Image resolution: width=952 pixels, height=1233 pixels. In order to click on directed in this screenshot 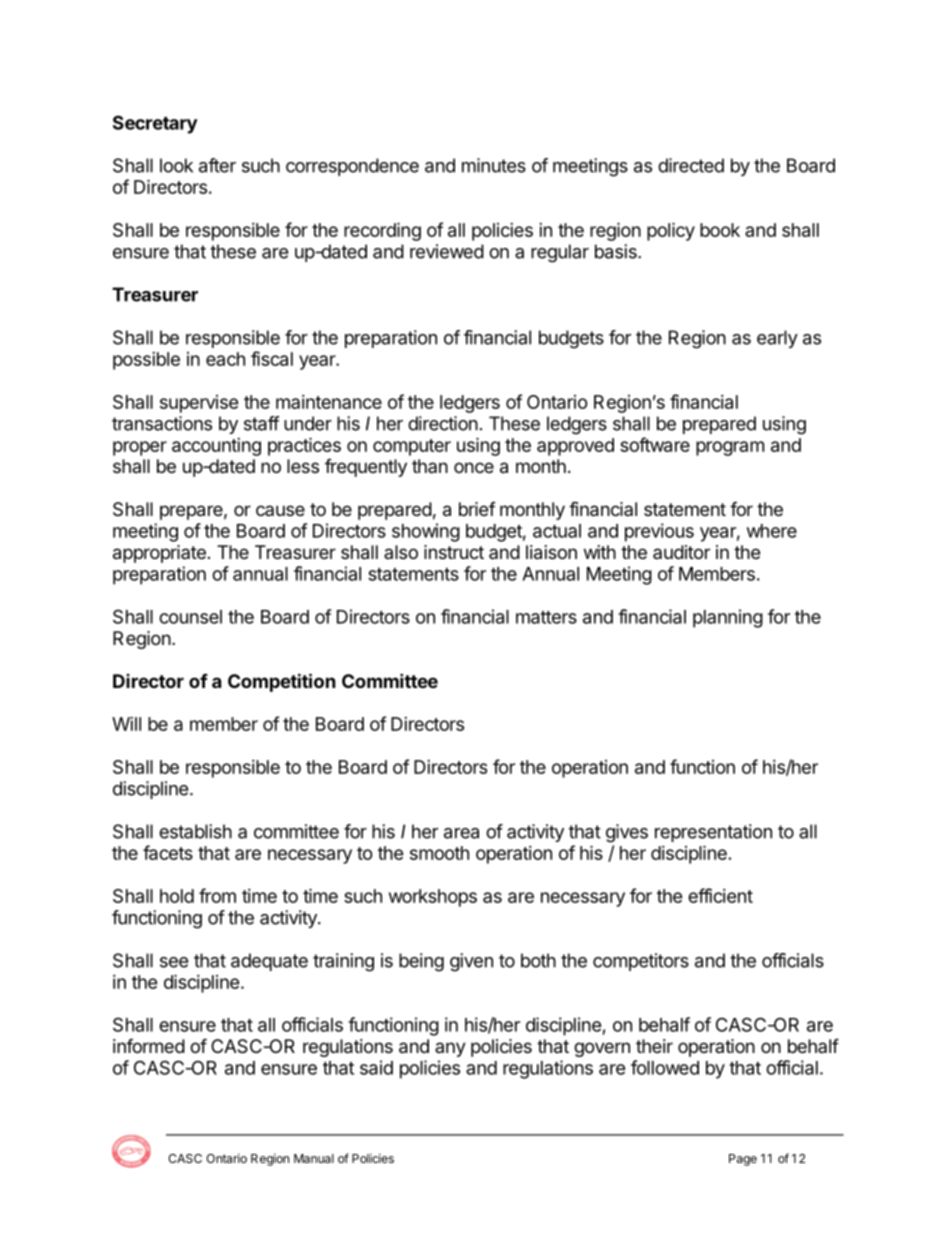, I will do `click(691, 165)`.
